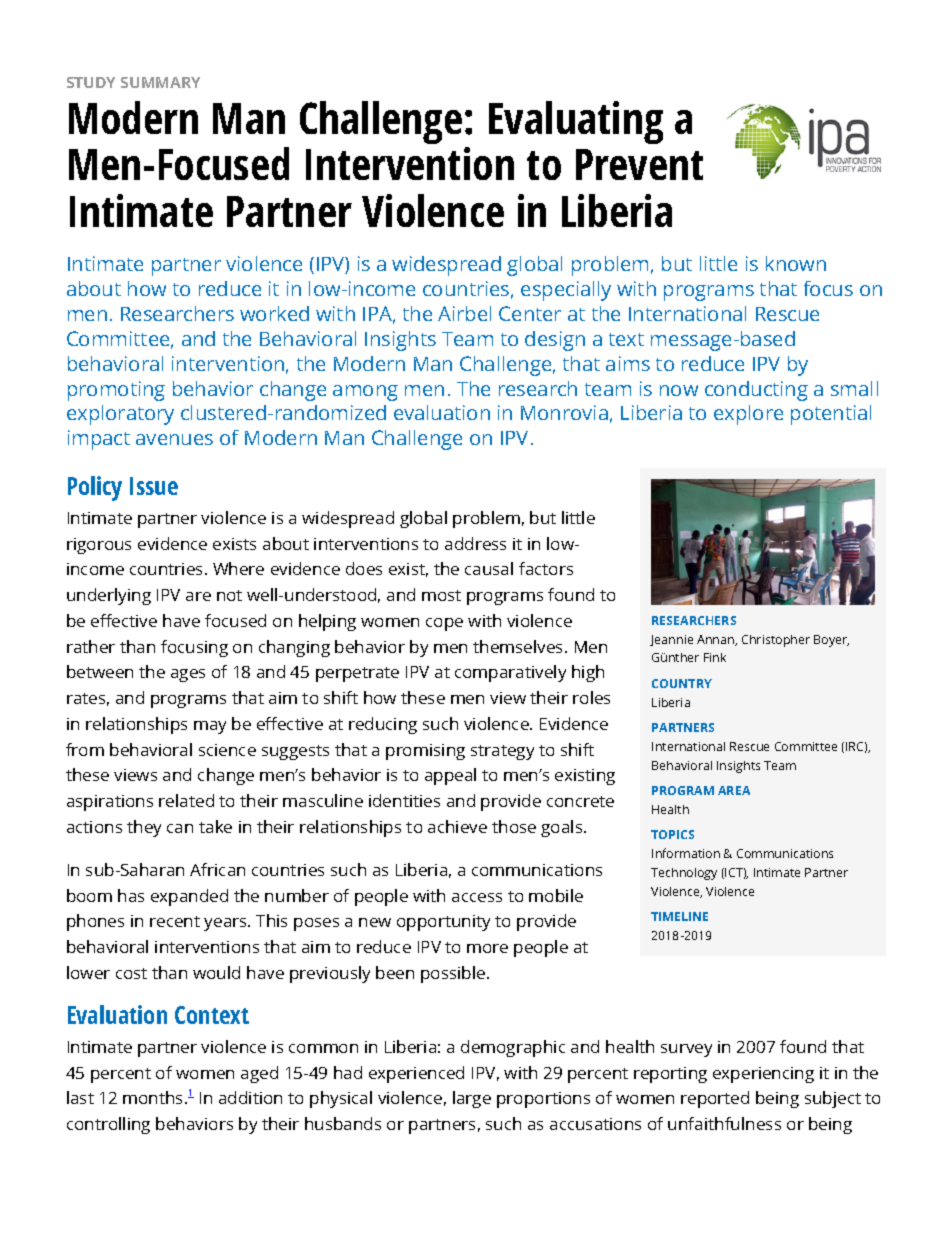  I want to click on most, so click(441, 595).
